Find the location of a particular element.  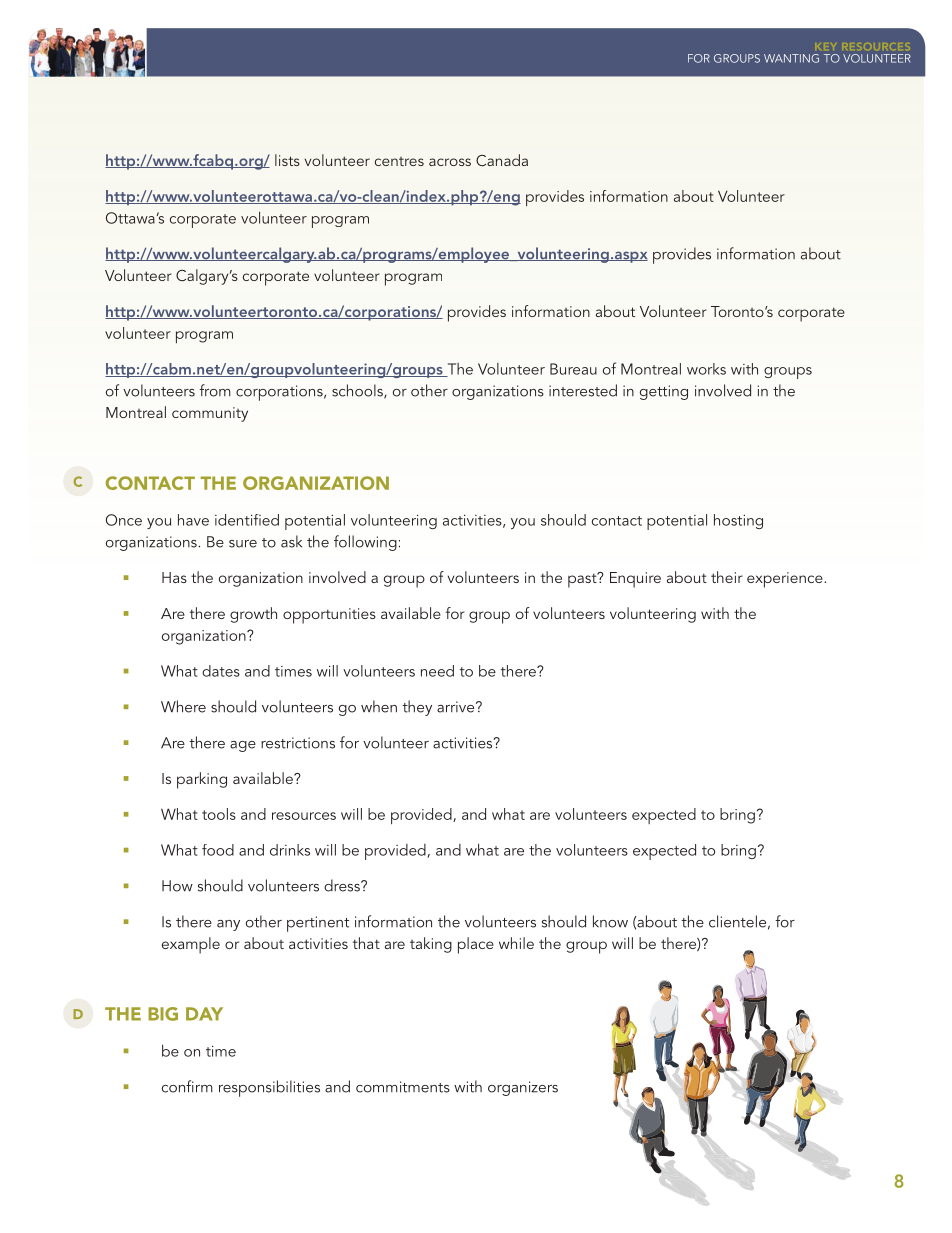

WANTING is located at coordinates (791, 58).
